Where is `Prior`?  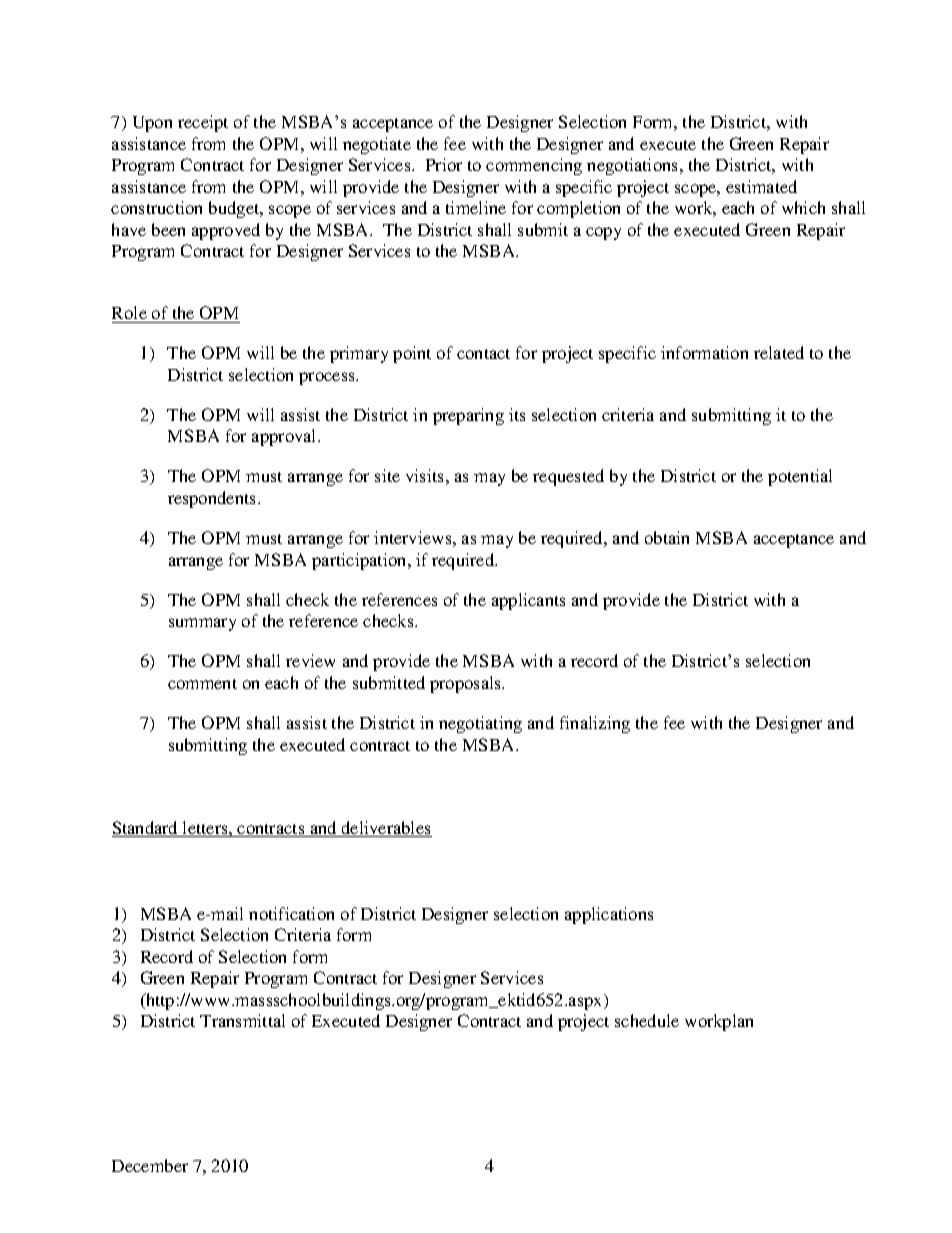 Prior is located at coordinates (444, 164).
